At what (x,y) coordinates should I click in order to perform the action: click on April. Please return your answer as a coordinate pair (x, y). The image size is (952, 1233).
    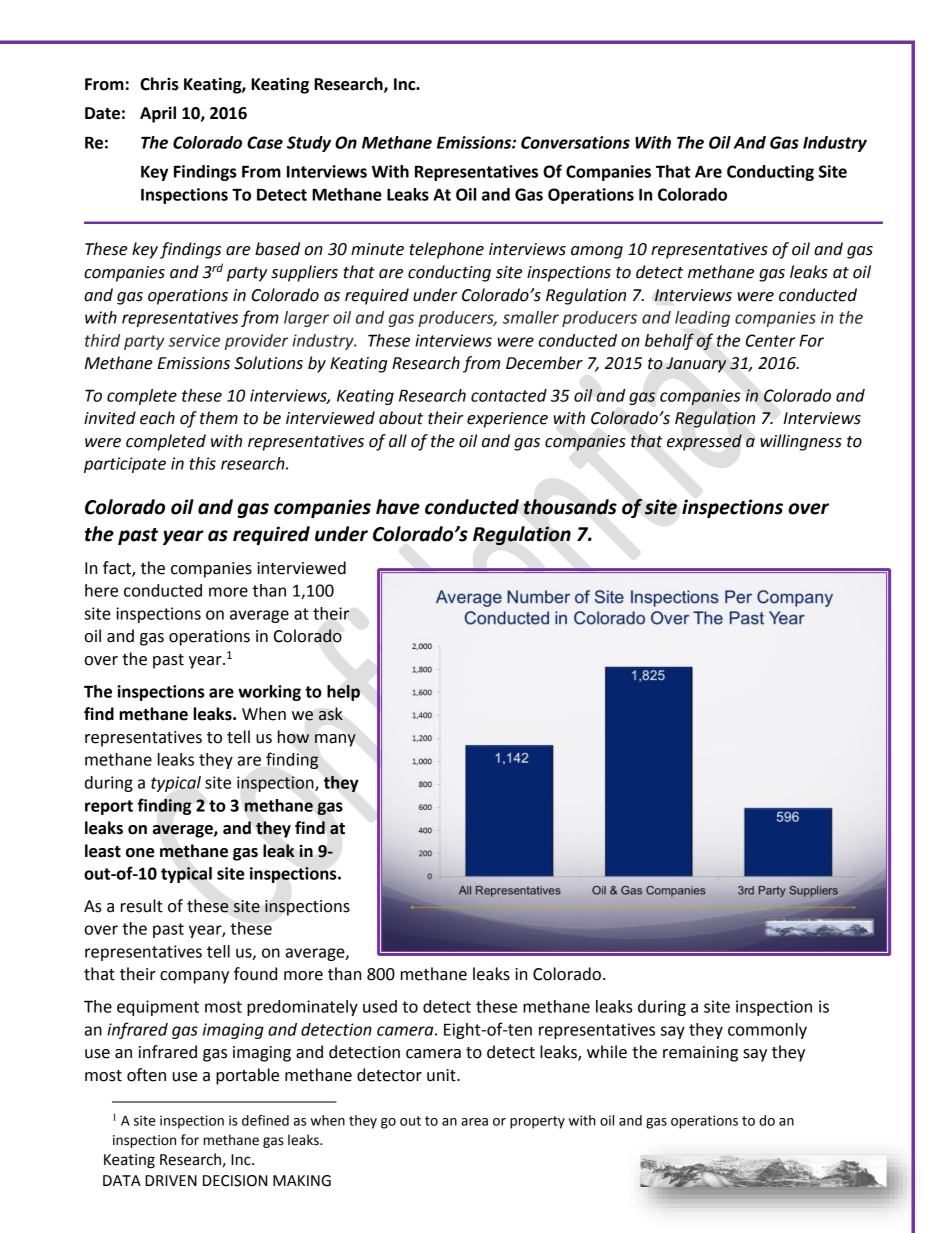
    Looking at the image, I should click on (158, 114).
